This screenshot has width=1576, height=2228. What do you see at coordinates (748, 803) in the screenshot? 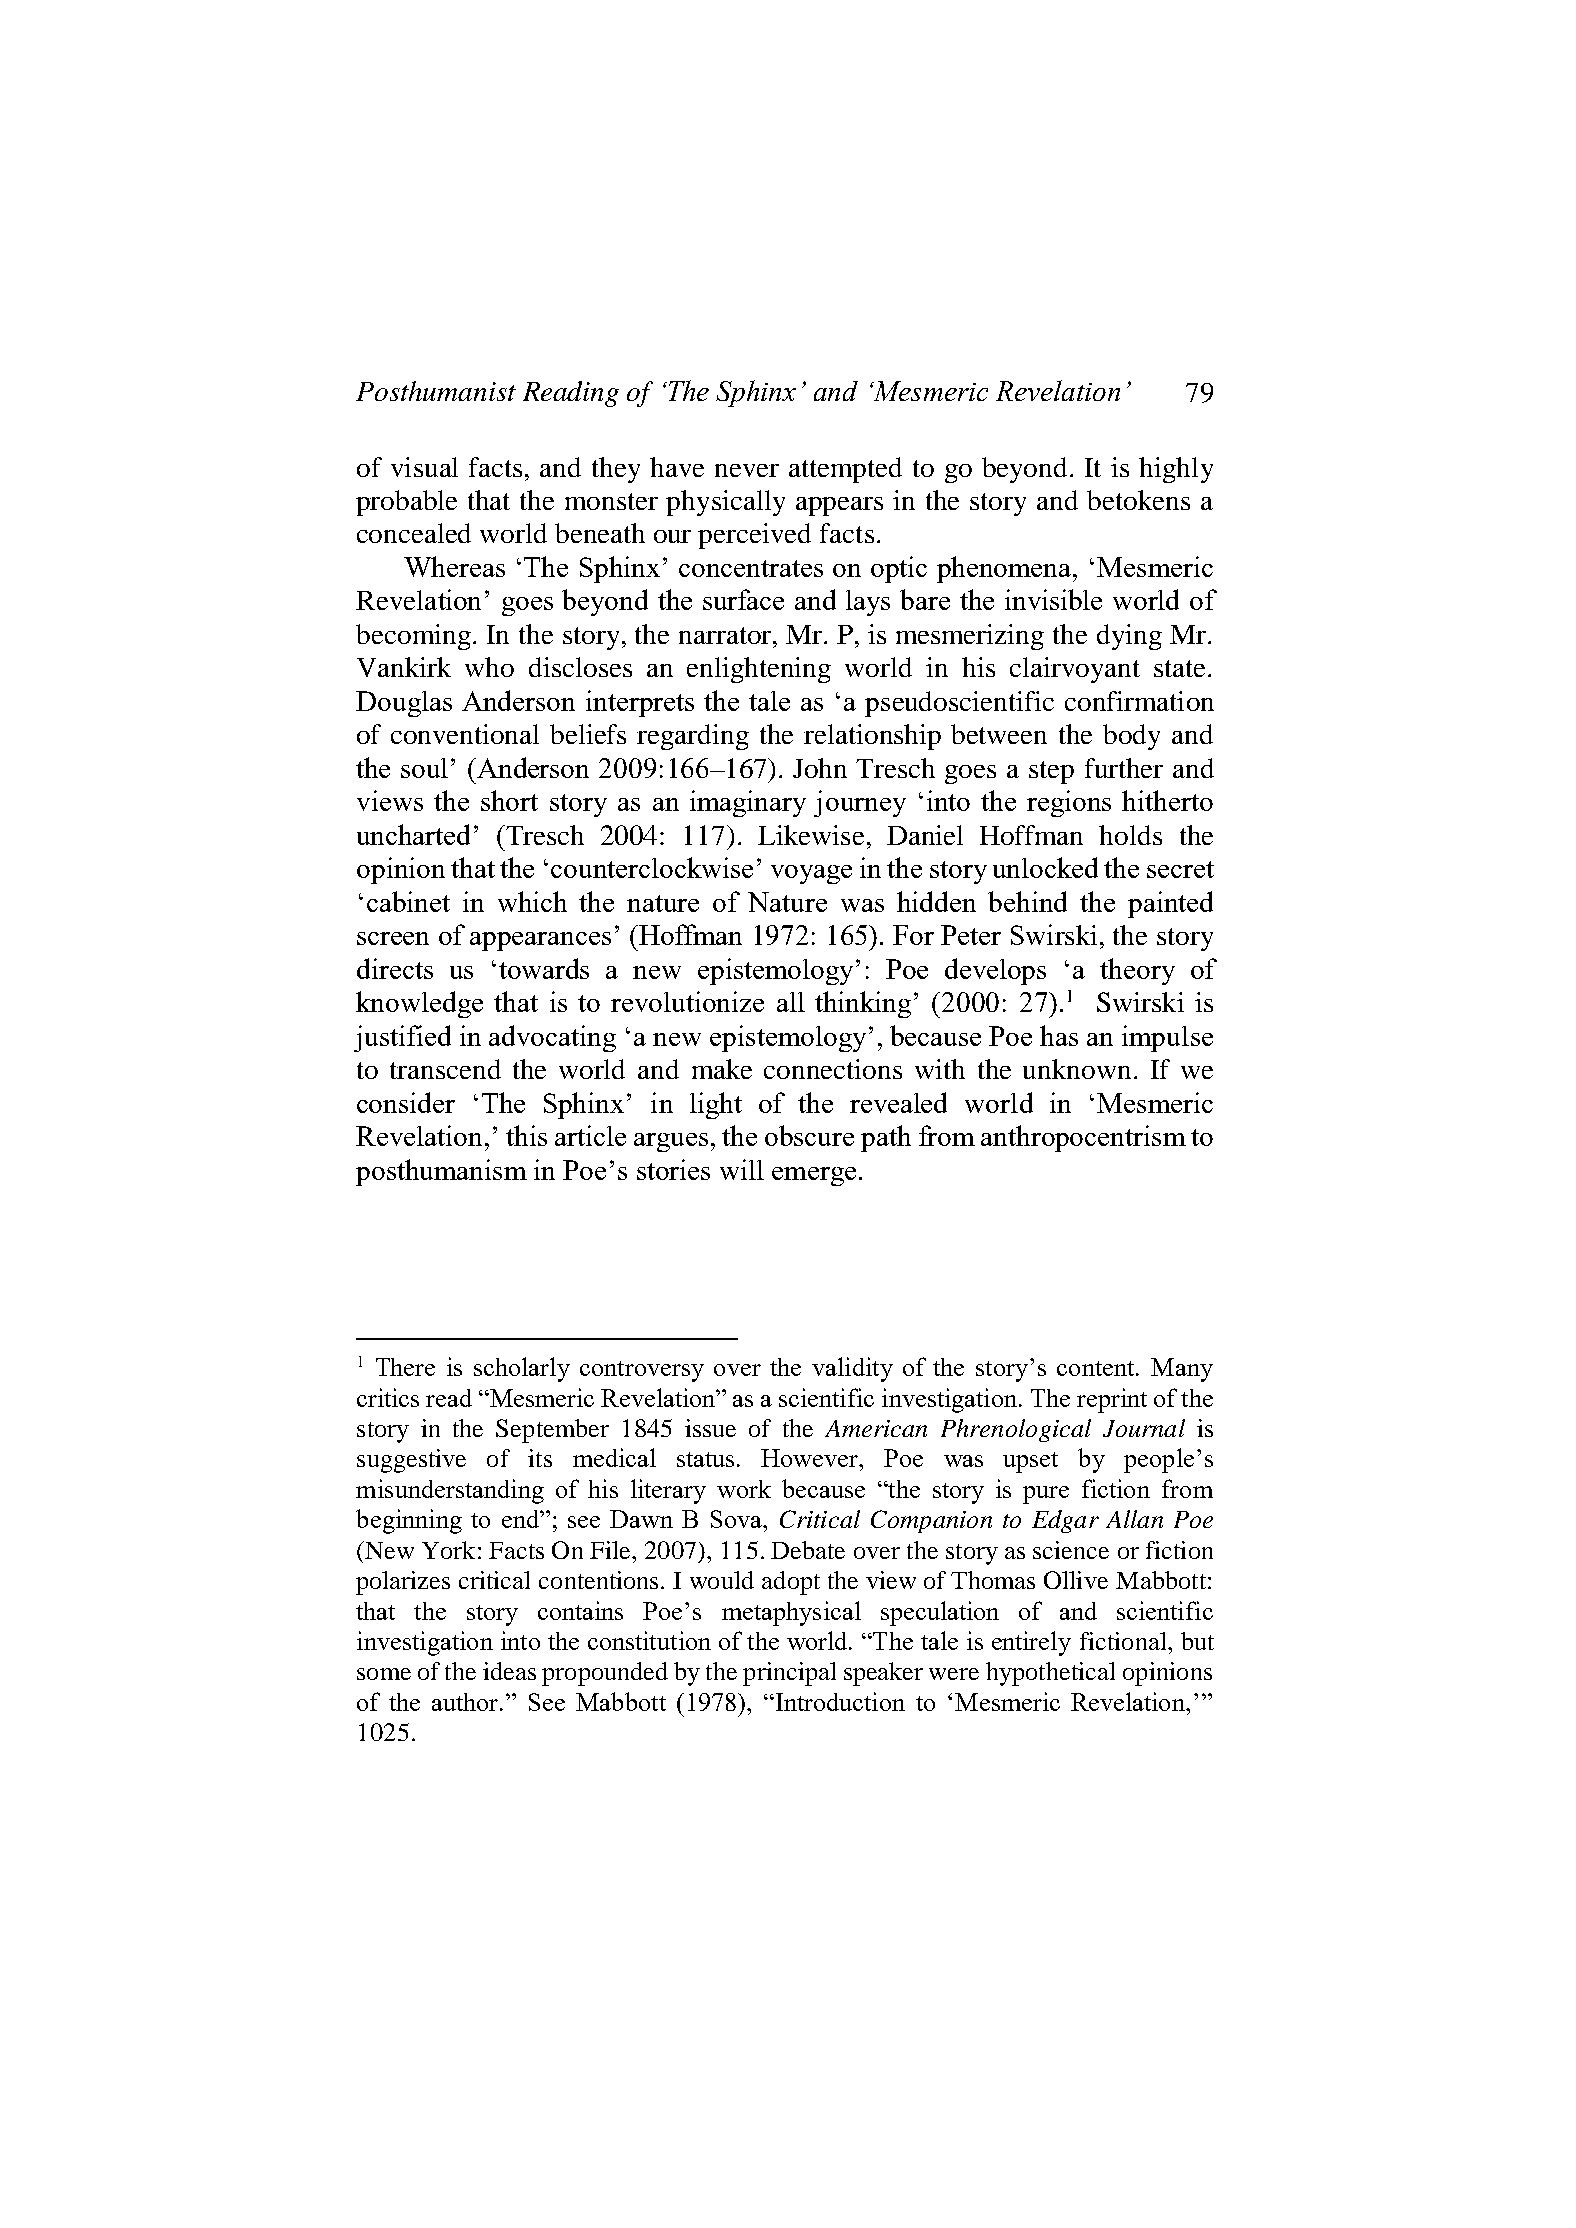
I see `imaginary` at bounding box center [748, 803].
